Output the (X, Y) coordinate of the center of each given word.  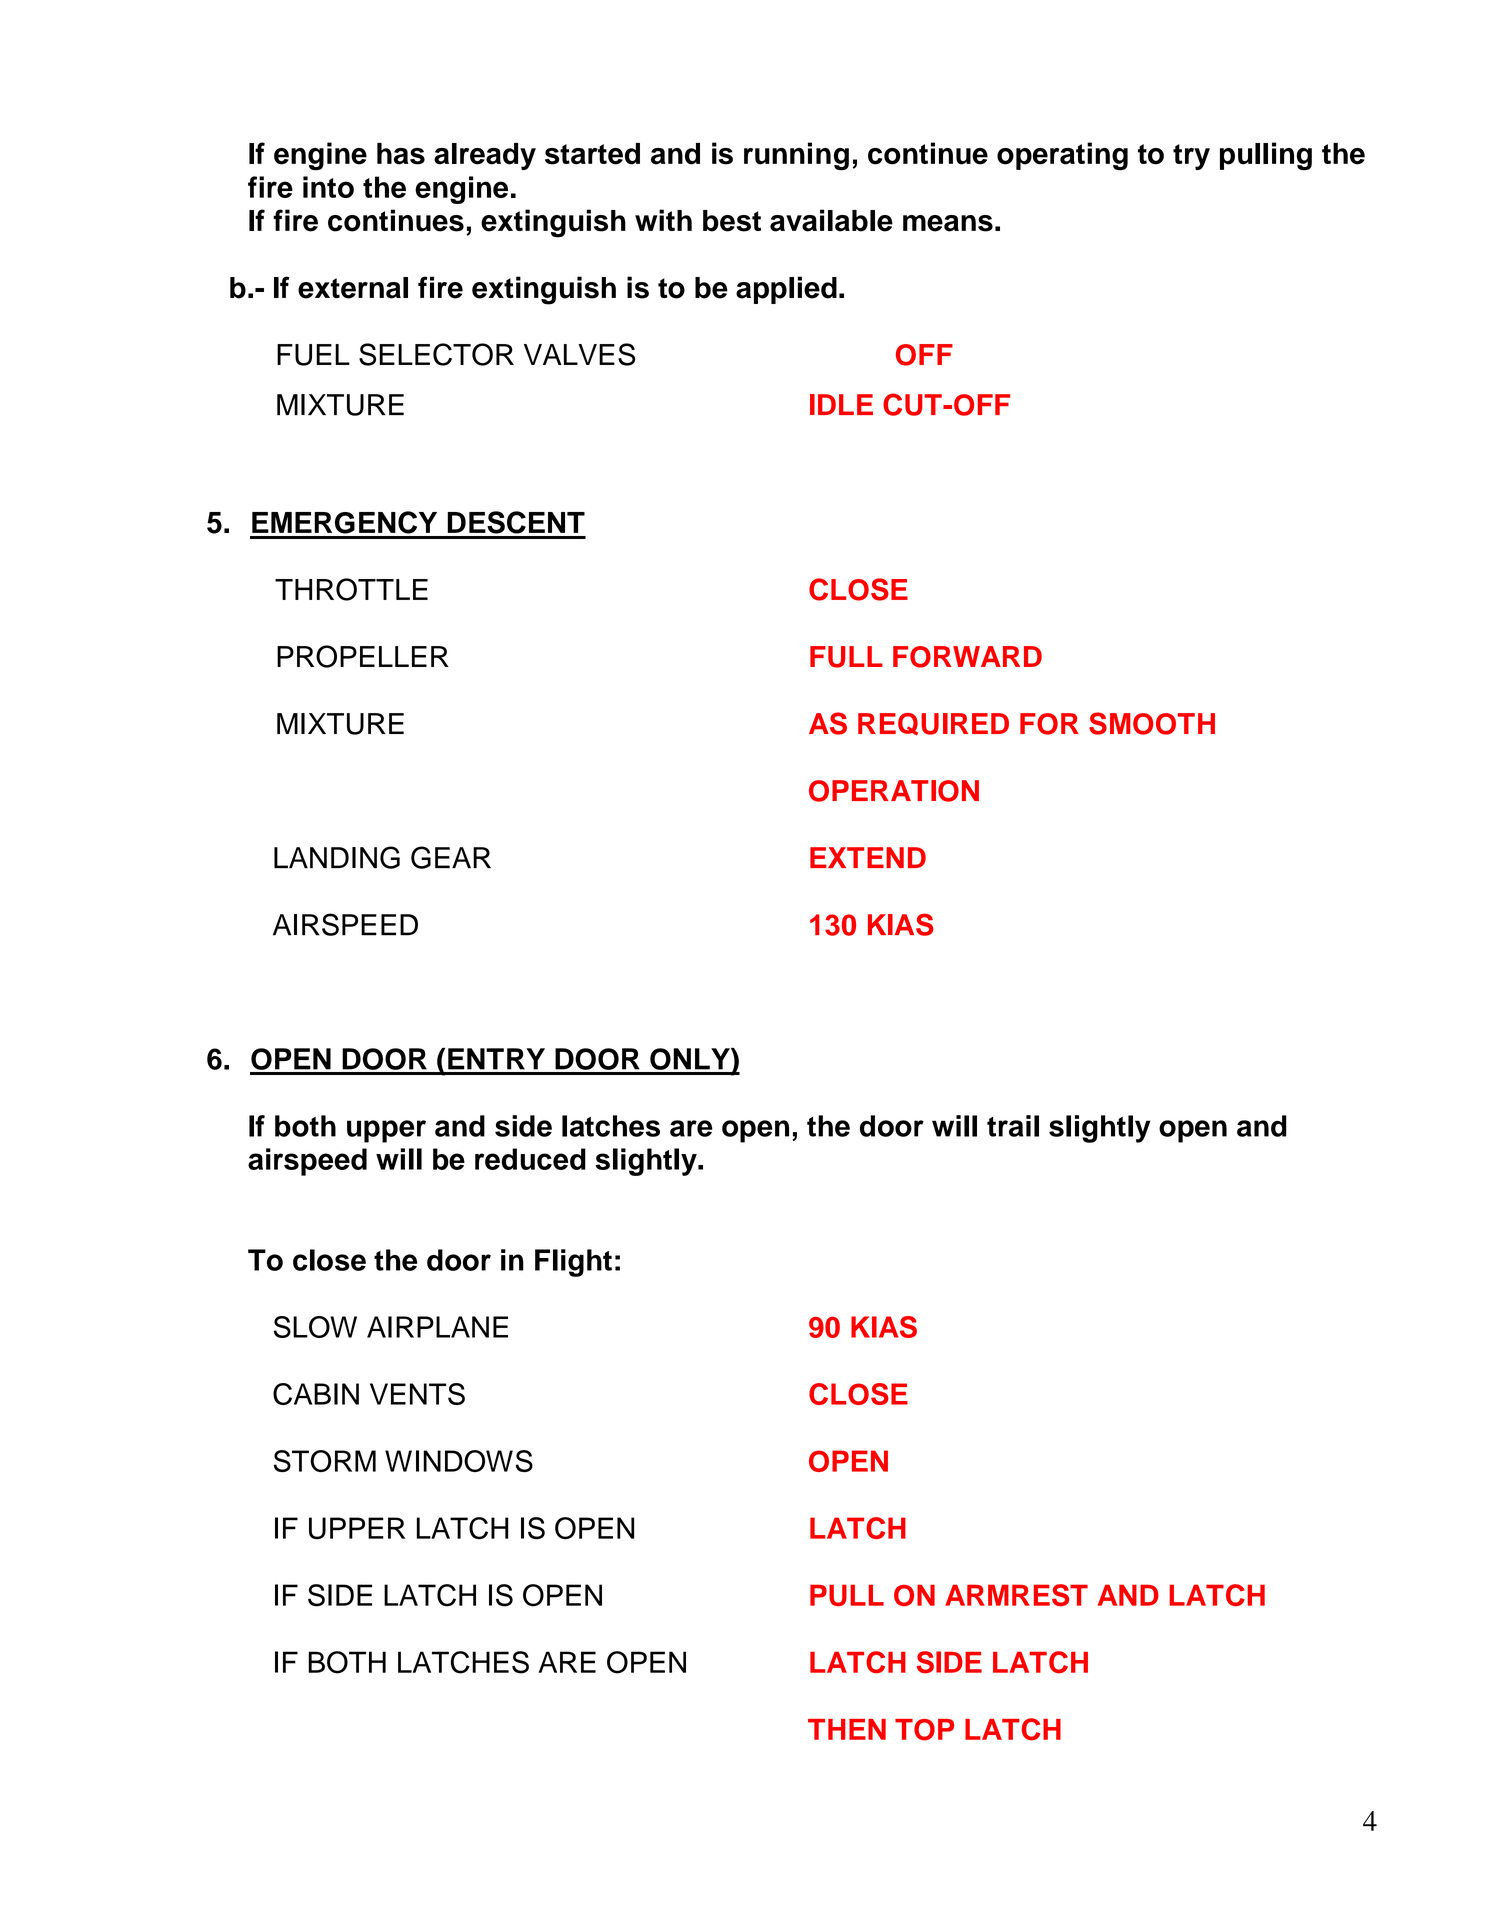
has (401, 154)
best (732, 221)
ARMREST (1016, 1595)
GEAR (451, 857)
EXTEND (868, 857)
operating (1062, 156)
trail (1013, 1126)
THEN (847, 1729)
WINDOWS (459, 1461)
